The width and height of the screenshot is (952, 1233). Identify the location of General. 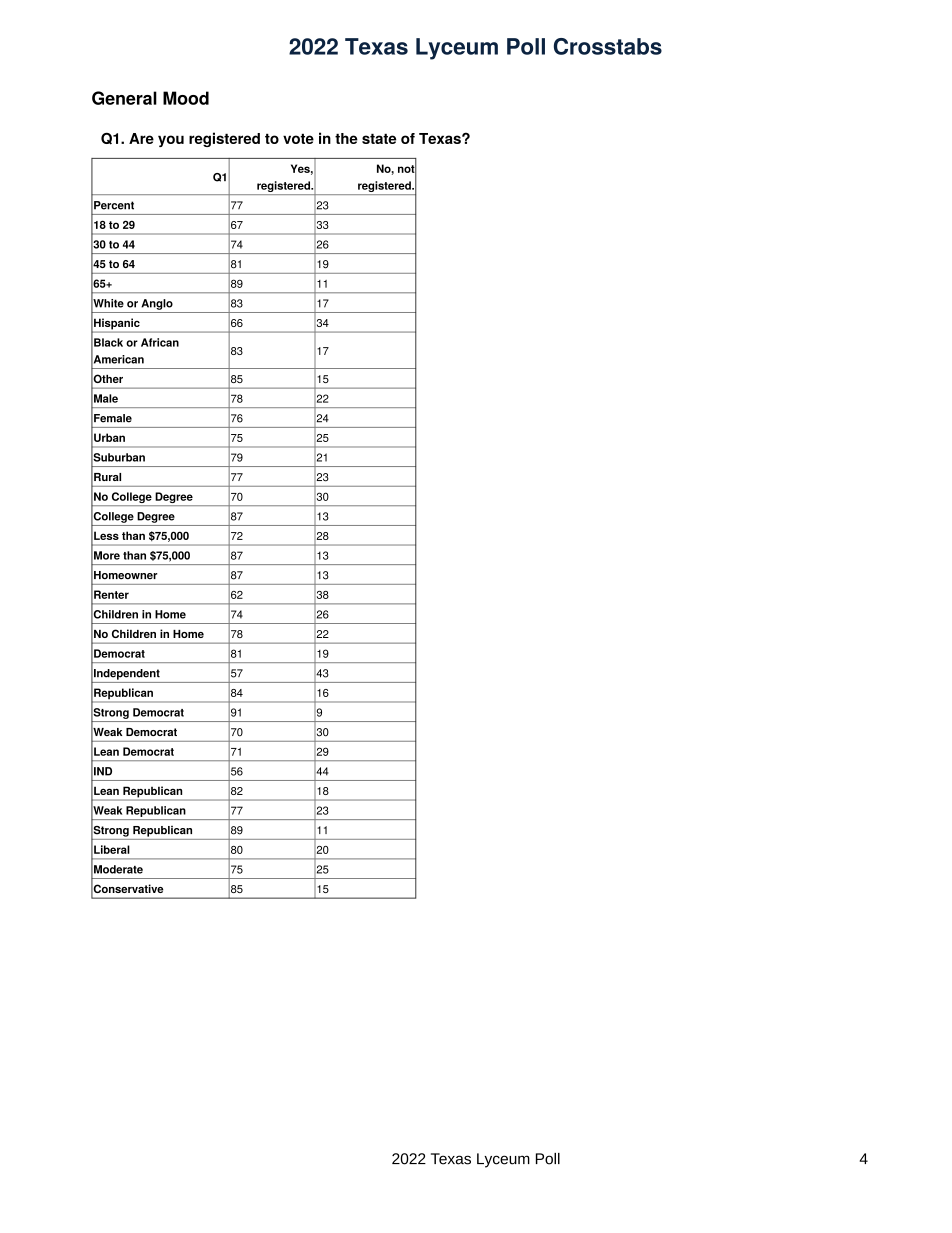
(124, 98).
